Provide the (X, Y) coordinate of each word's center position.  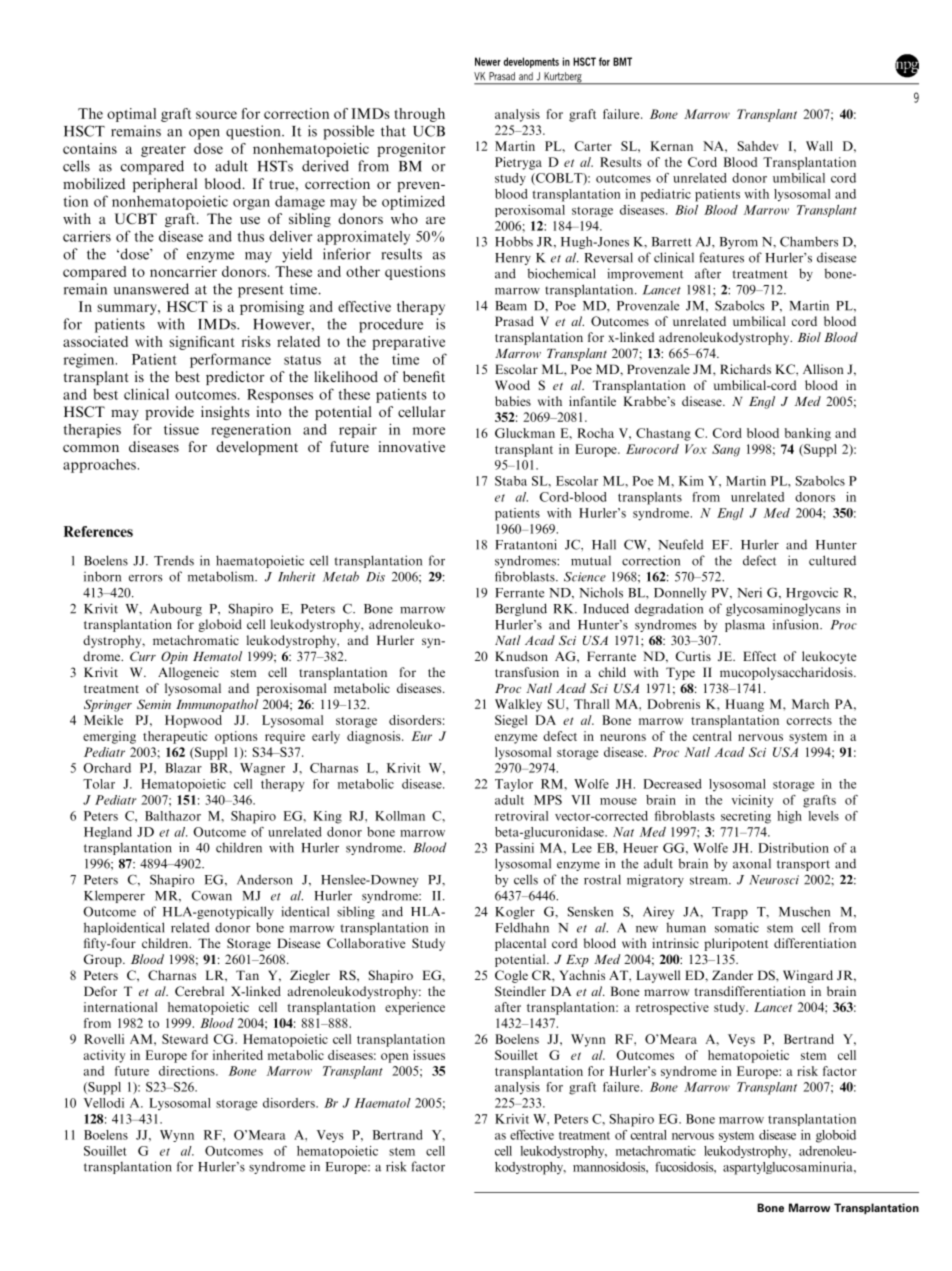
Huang (744, 705)
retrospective (672, 1008)
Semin (154, 704)
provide (169, 413)
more (429, 431)
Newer (488, 61)
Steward (185, 1039)
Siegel (511, 721)
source (216, 115)
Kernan (671, 146)
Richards (745, 369)
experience (415, 1008)
